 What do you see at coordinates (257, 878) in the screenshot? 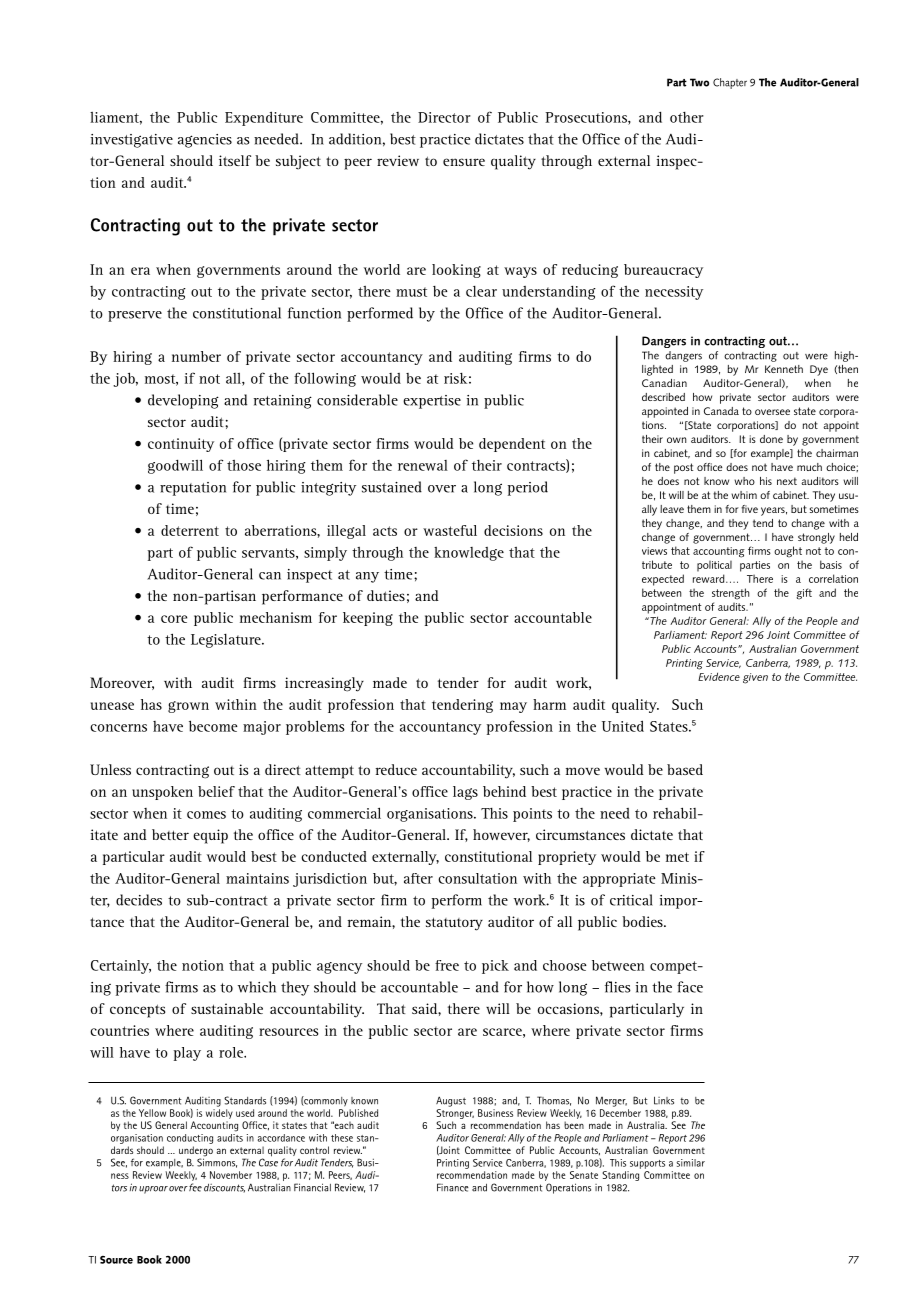
I see `maintains` at bounding box center [257, 878].
